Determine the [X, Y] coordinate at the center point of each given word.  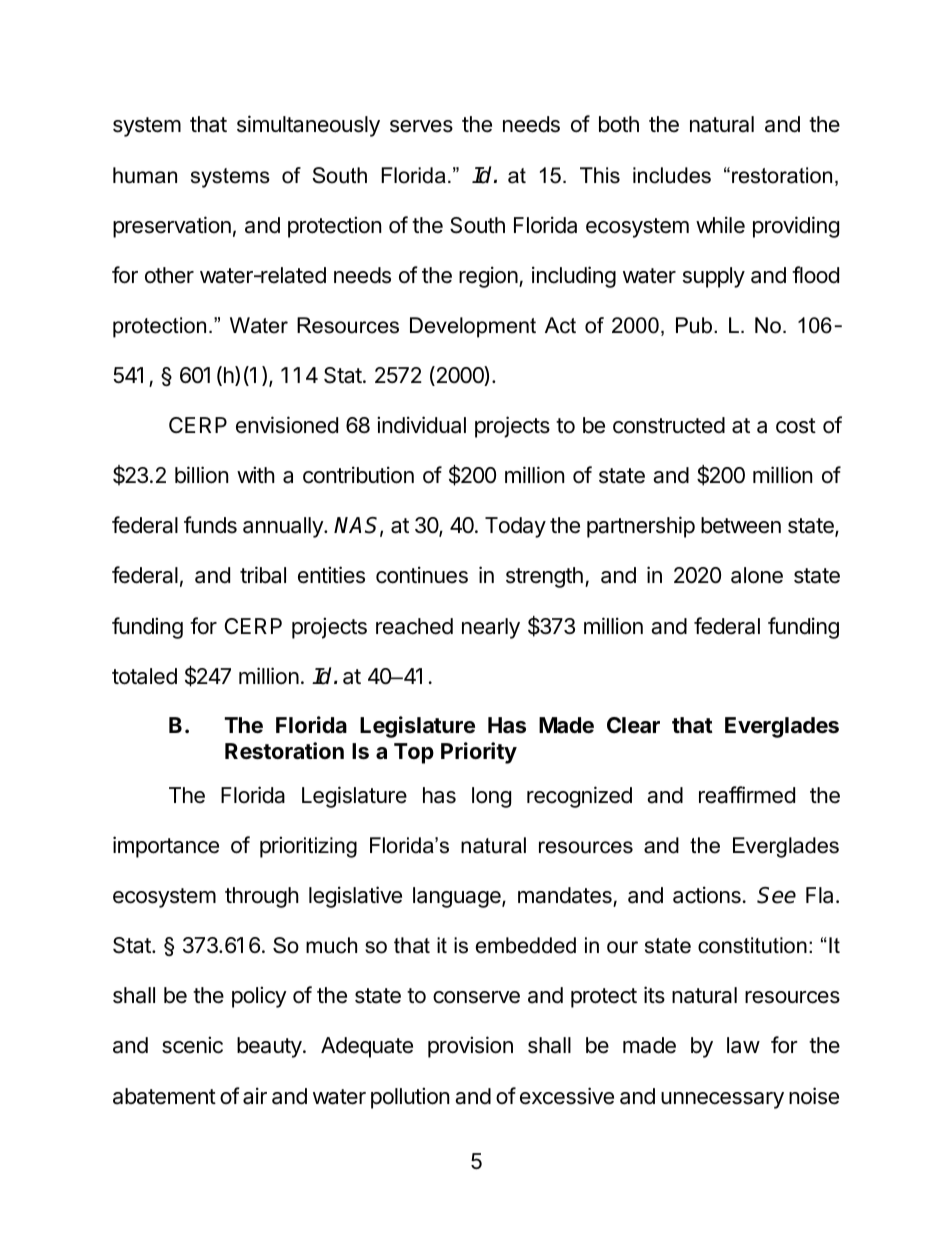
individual [421, 425]
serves [421, 126]
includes [672, 175]
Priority [479, 753]
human [145, 175]
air [255, 1096]
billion [201, 475]
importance [166, 847]
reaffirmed [747, 795]
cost [796, 426]
